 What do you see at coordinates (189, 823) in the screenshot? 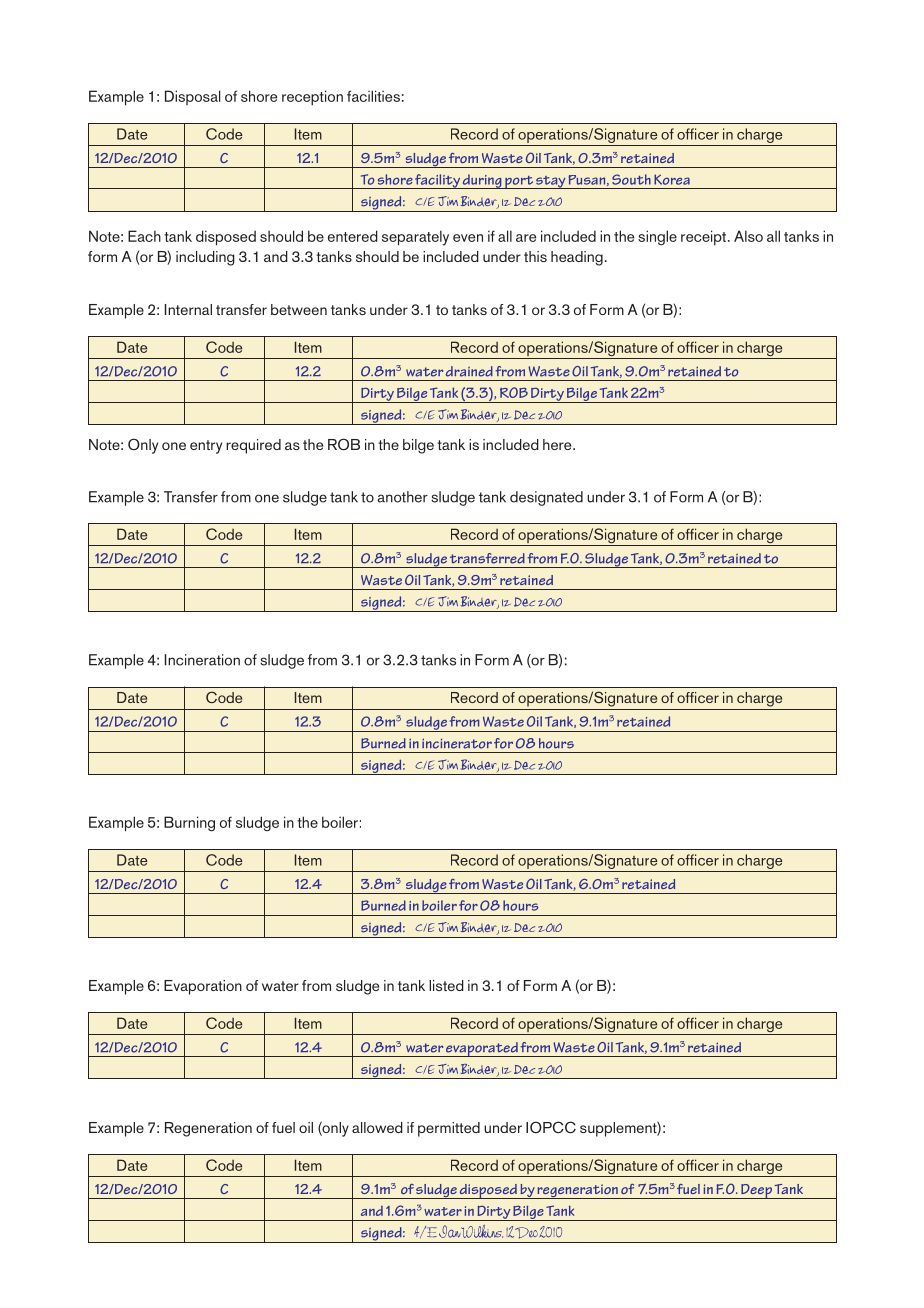
I see `Burning` at bounding box center [189, 823].
